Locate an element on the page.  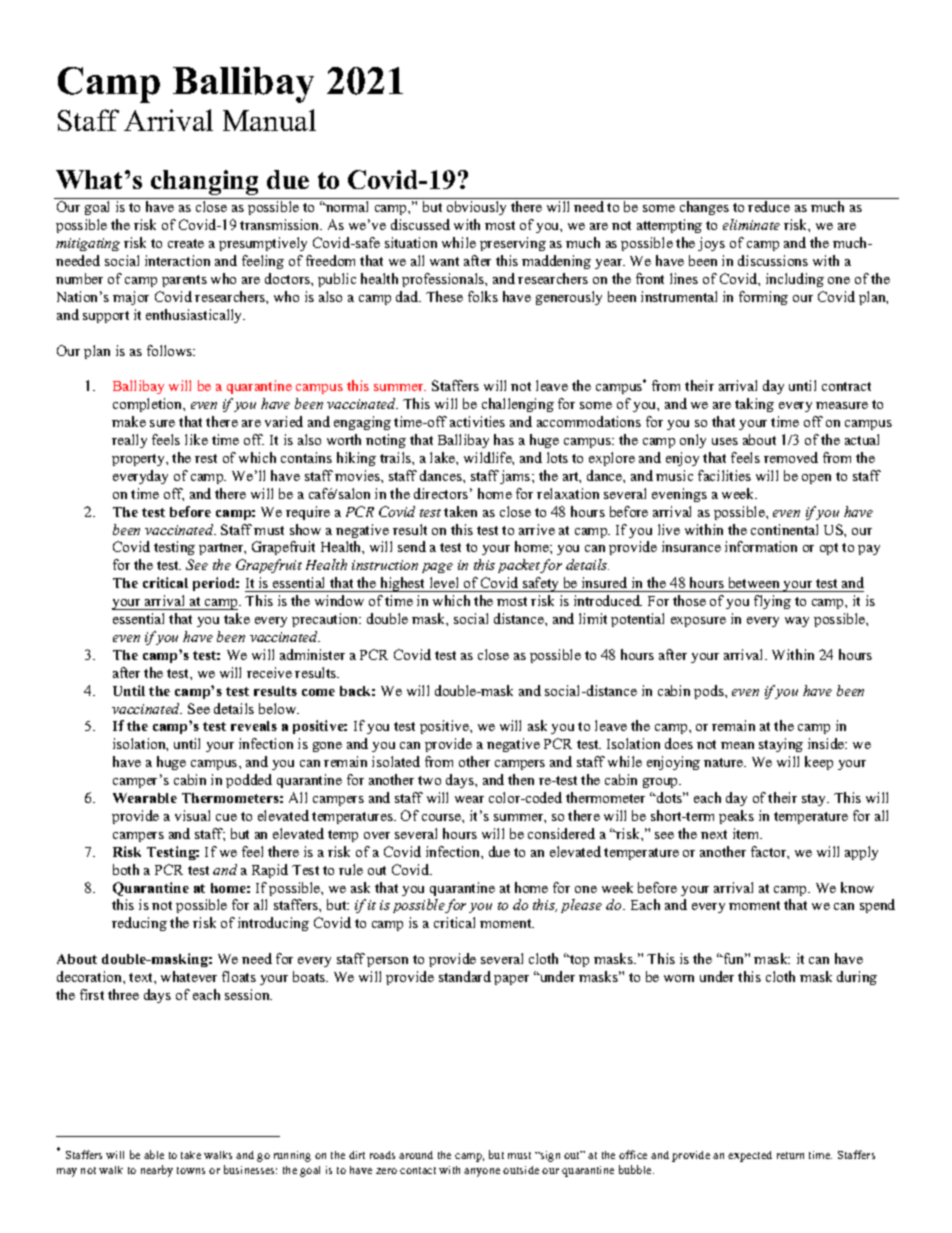
way is located at coordinates (797, 622).
